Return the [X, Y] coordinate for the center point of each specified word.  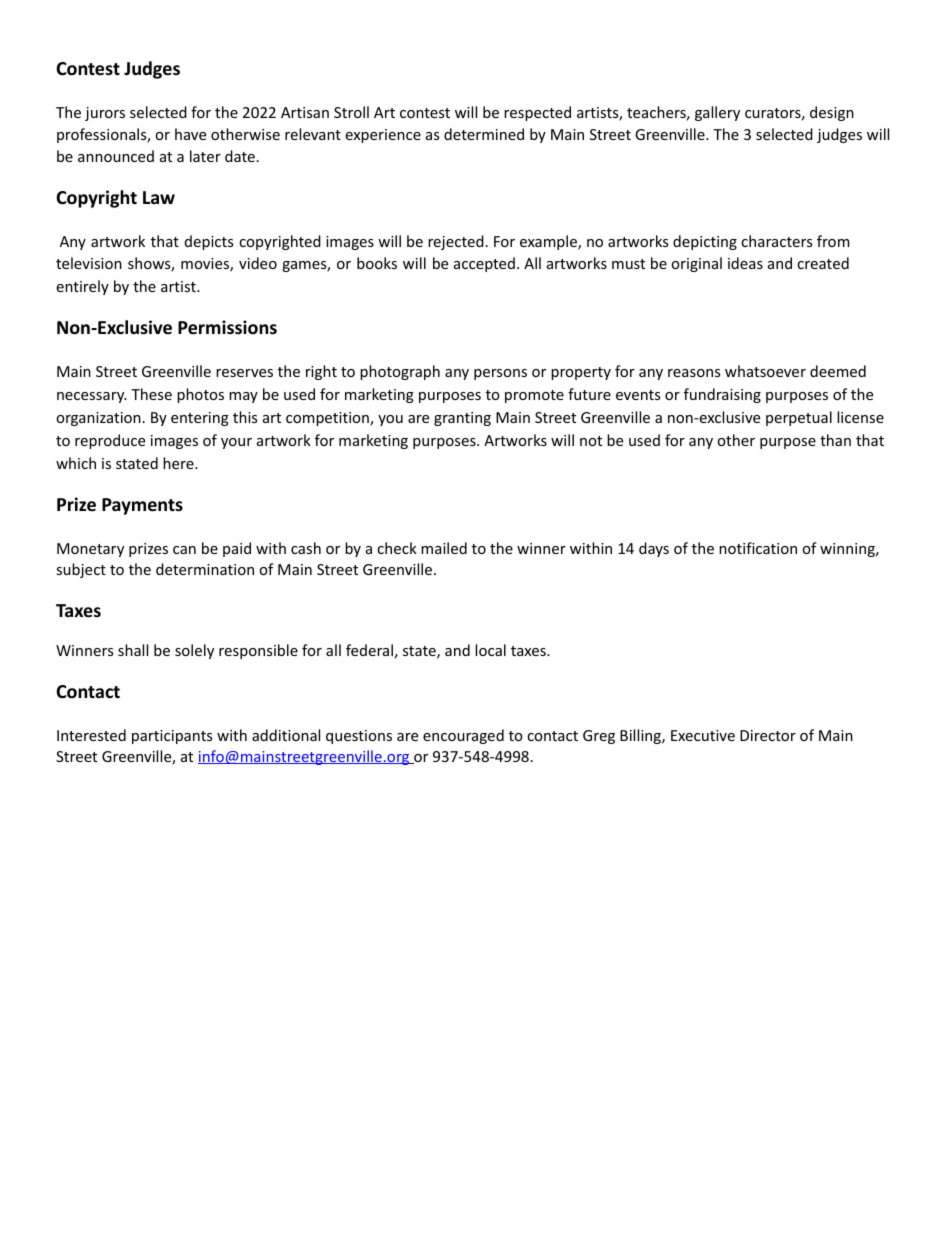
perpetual [799, 418]
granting [462, 419]
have [190, 134]
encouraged [463, 736]
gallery [717, 113]
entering [200, 419]
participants [172, 737]
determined [484, 134]
